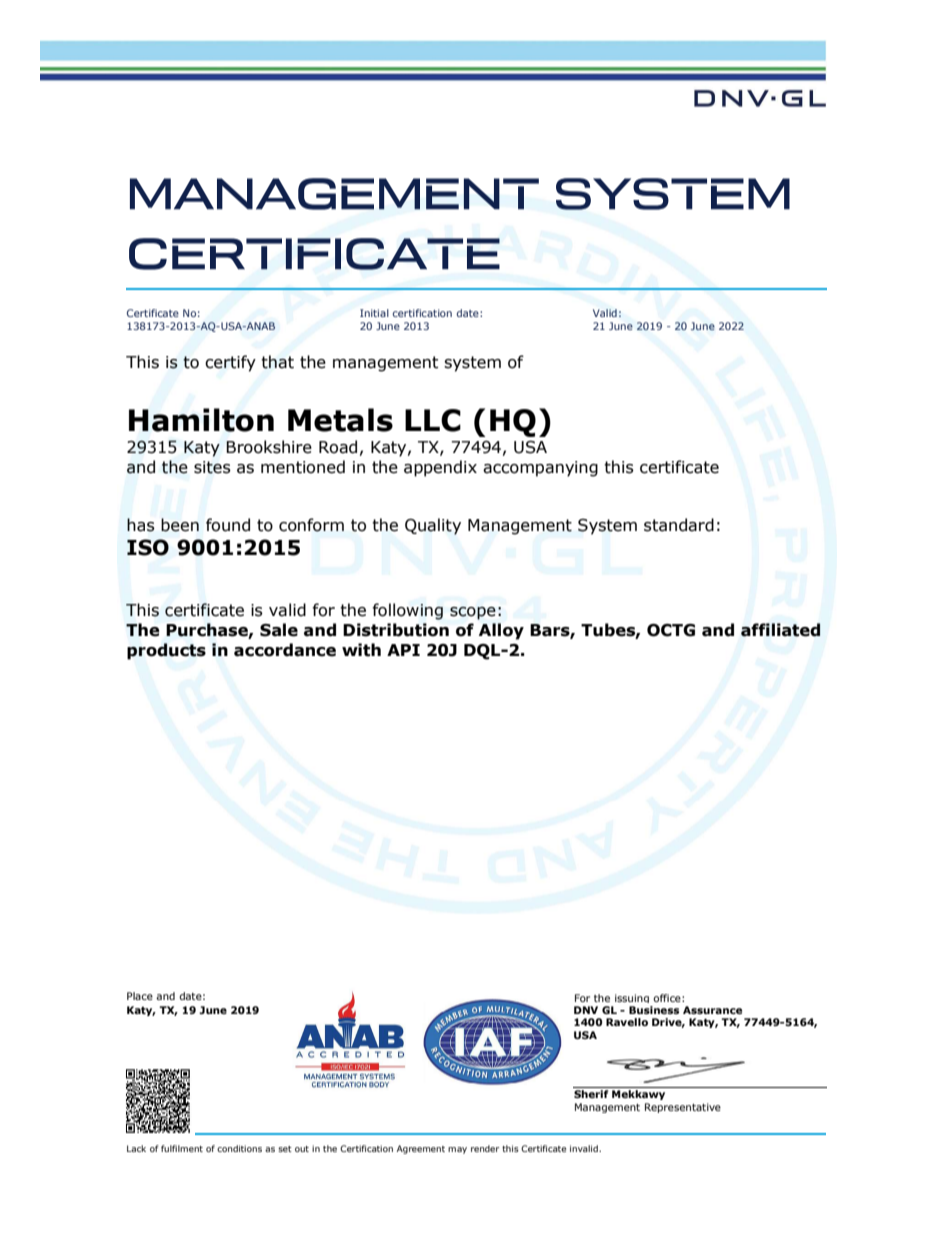 This screenshot has height=1233, width=952. What do you see at coordinates (457, 1150) in the screenshot?
I see `may` at bounding box center [457, 1150].
